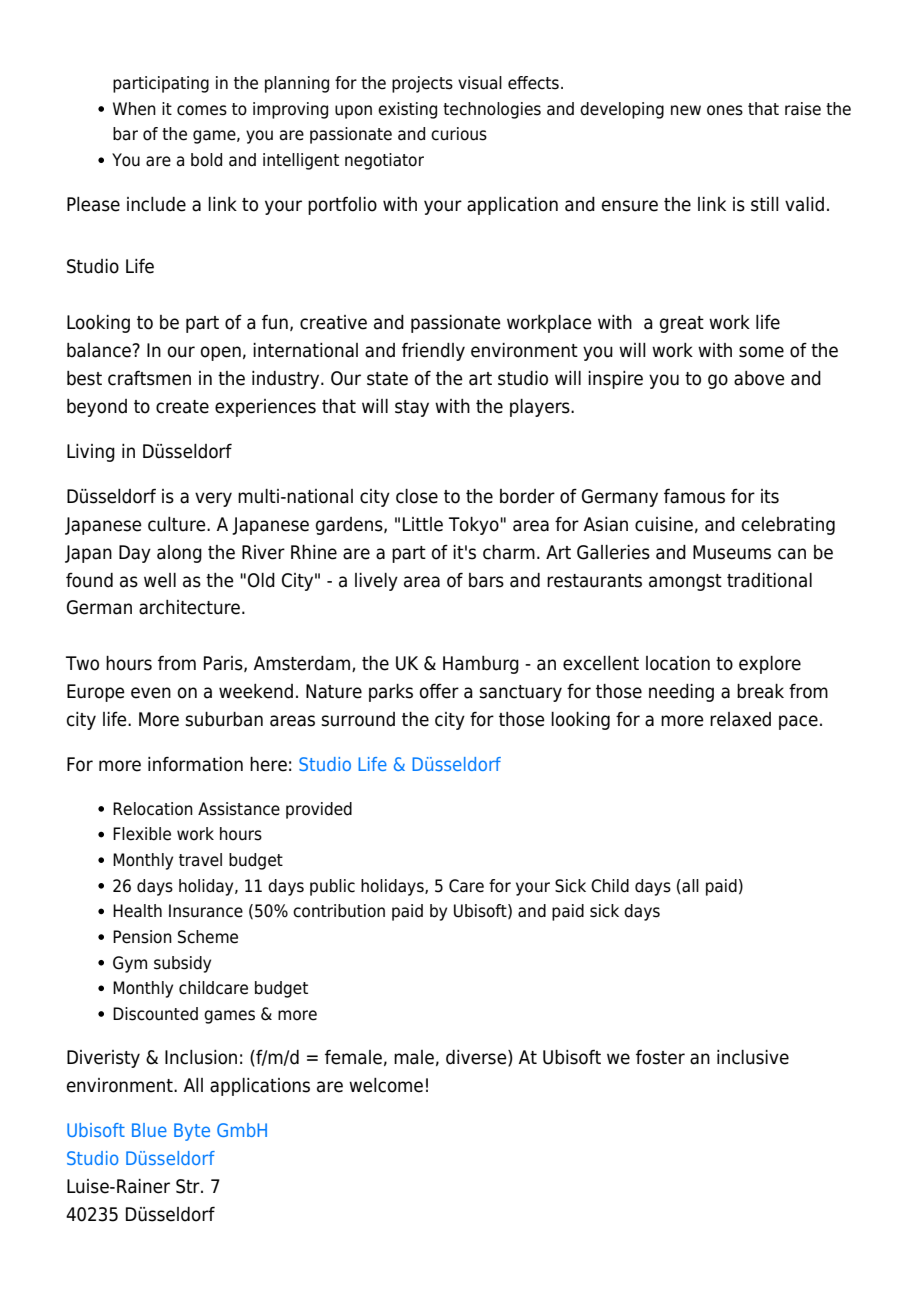 This document has width=924, height=1308. What do you see at coordinates (386, 1085) in the document?
I see `welcome` at bounding box center [386, 1085].
